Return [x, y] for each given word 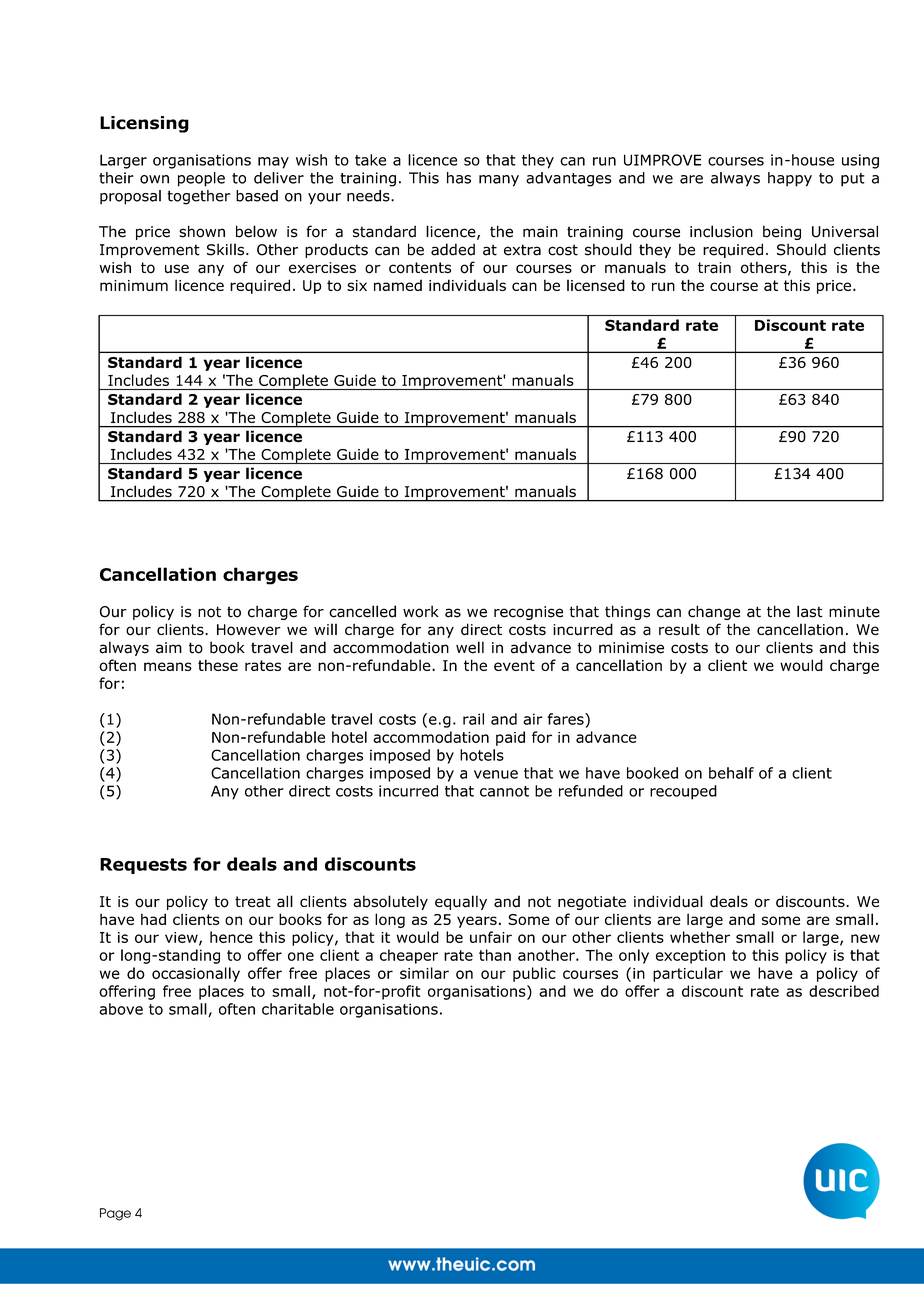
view [182, 938]
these [218, 665]
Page [115, 1214]
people [201, 179]
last [810, 611]
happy [790, 179]
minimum [134, 285]
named [398, 285]
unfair [491, 937]
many [499, 181]
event [514, 665]
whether [700, 937]
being [782, 232]
